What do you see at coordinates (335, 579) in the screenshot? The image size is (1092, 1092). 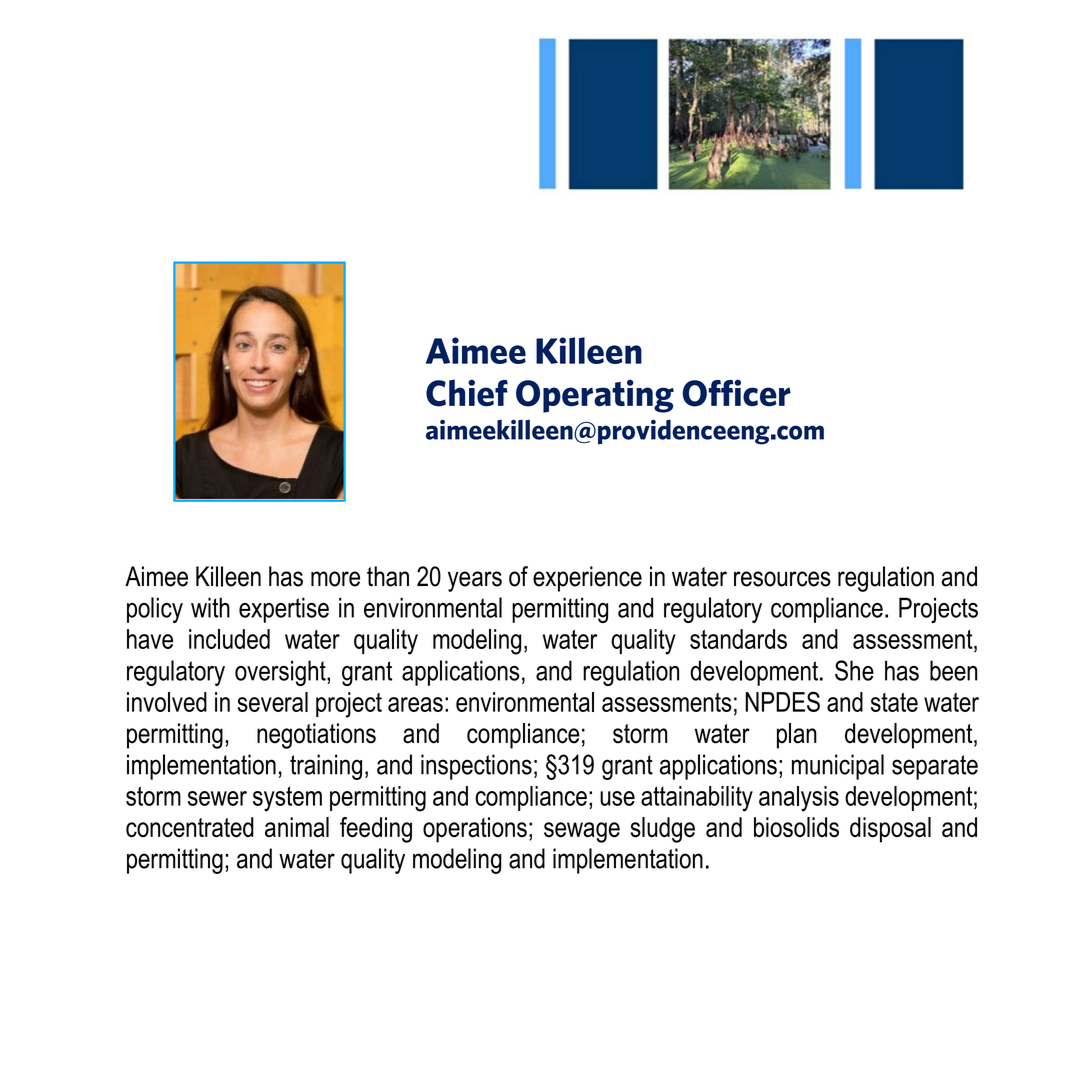 I see `more` at bounding box center [335, 579].
